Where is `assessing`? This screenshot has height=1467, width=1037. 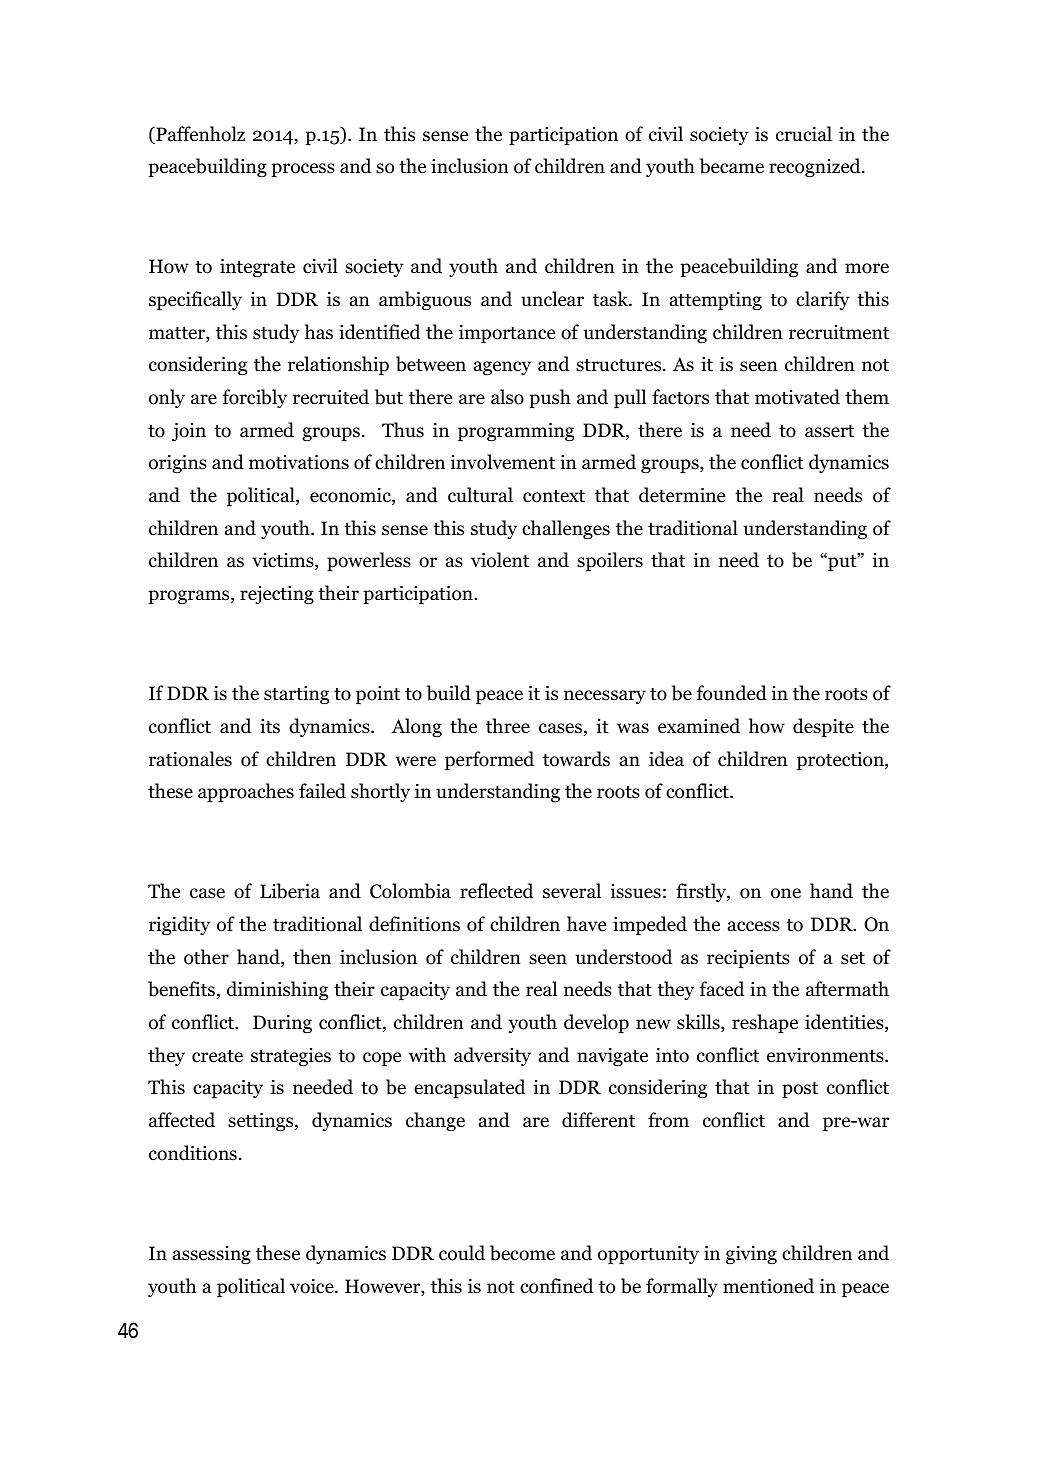
assessing is located at coordinates (212, 1255).
